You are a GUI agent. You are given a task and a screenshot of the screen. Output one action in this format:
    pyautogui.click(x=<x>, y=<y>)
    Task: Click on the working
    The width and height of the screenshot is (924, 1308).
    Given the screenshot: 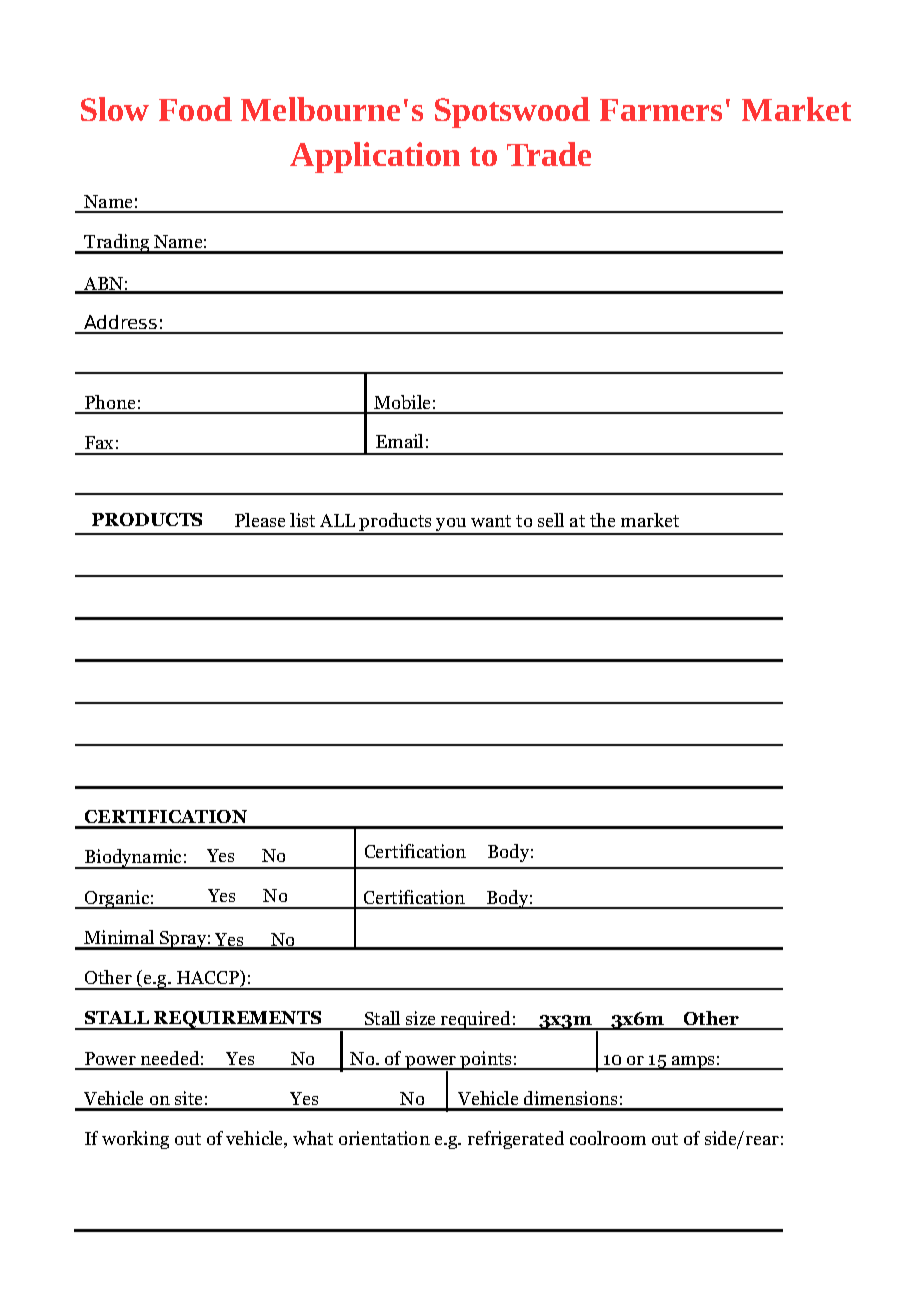 What is the action you would take?
    pyautogui.click(x=135, y=1140)
